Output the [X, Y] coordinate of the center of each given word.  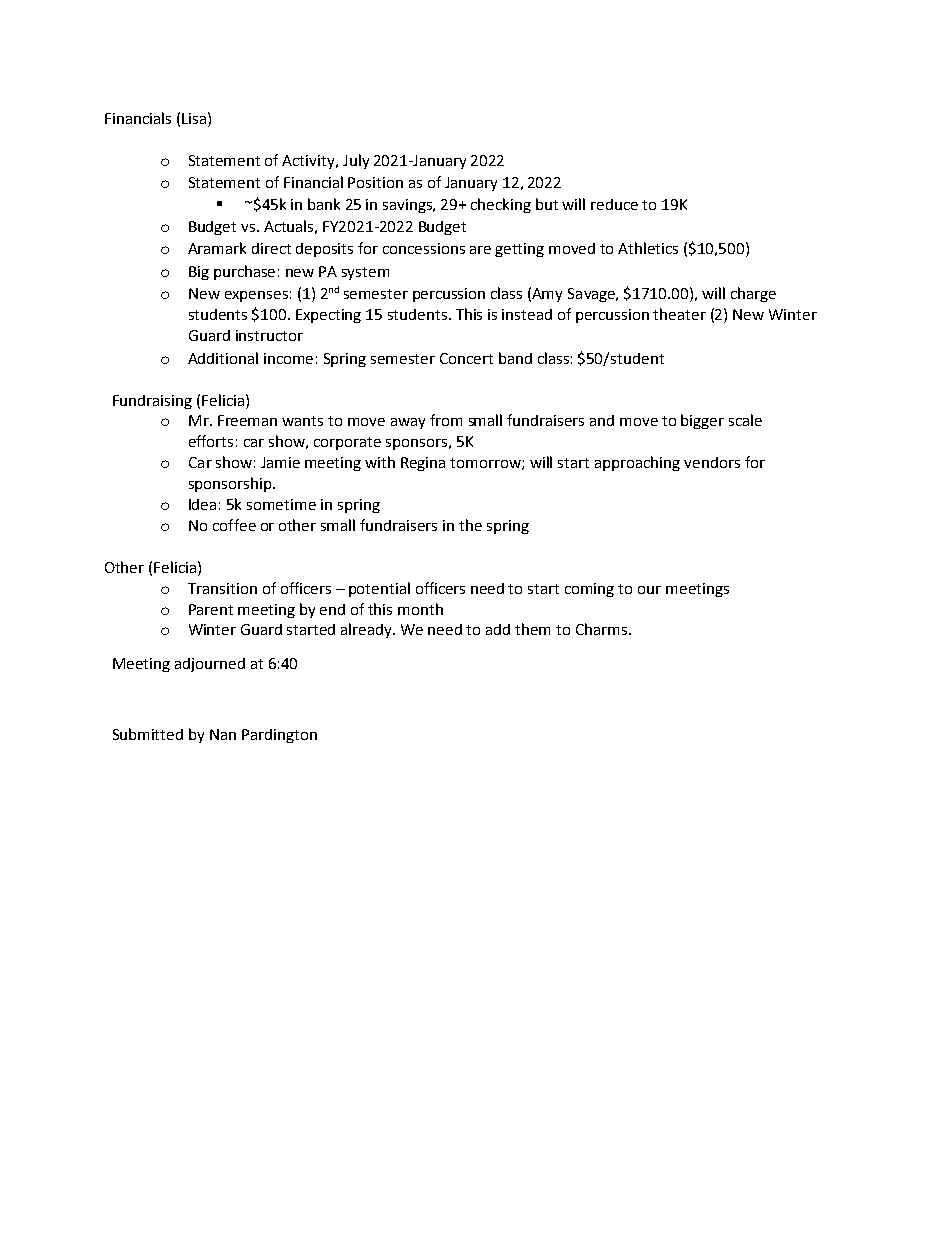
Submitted [148, 734]
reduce [614, 204]
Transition [222, 588]
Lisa [195, 118]
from [446, 420]
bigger [702, 421]
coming [589, 590]
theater [679, 314]
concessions [424, 248]
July [356, 161]
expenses [256, 296]
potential [379, 589]
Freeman [247, 420]
